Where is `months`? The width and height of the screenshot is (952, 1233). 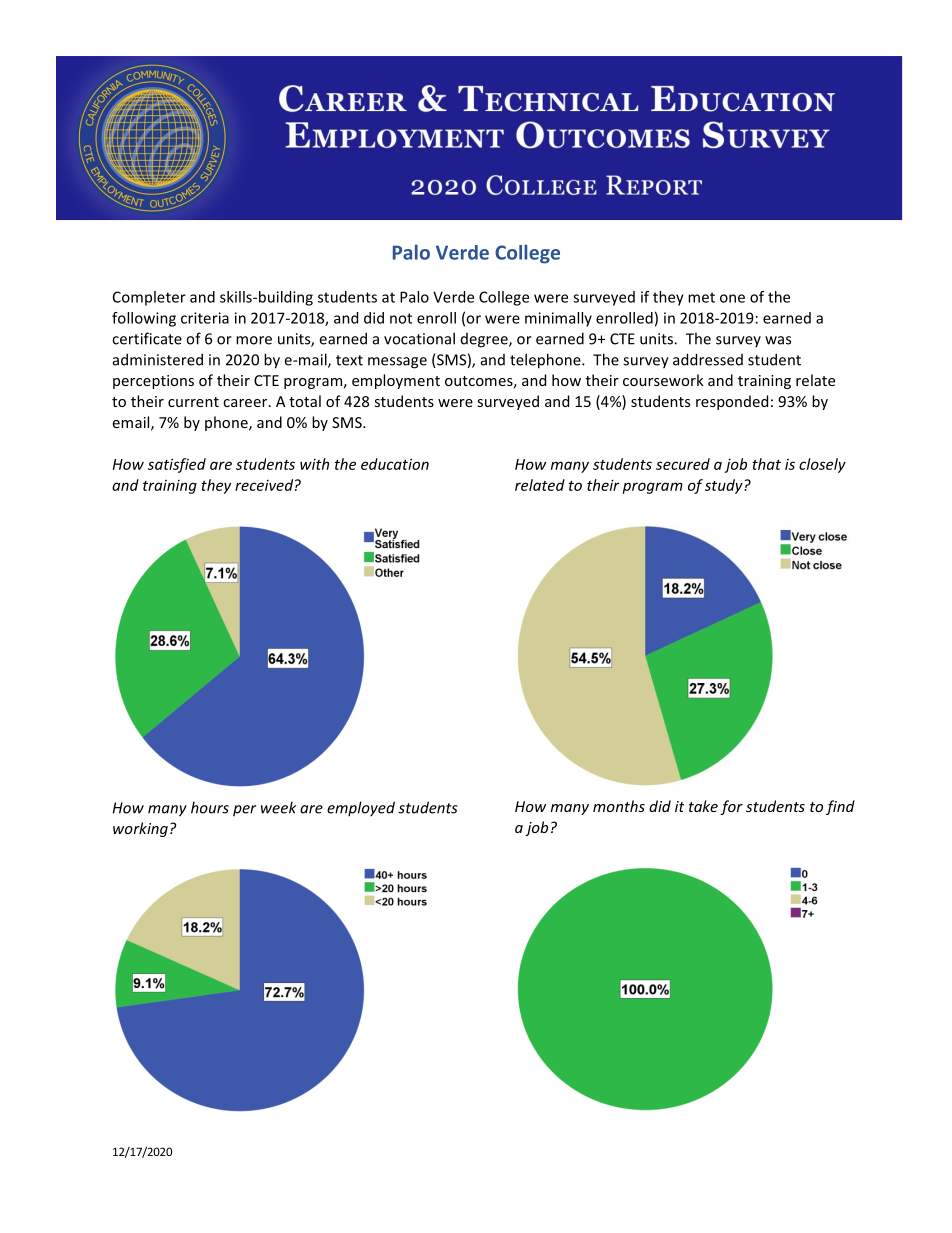 months is located at coordinates (619, 806).
